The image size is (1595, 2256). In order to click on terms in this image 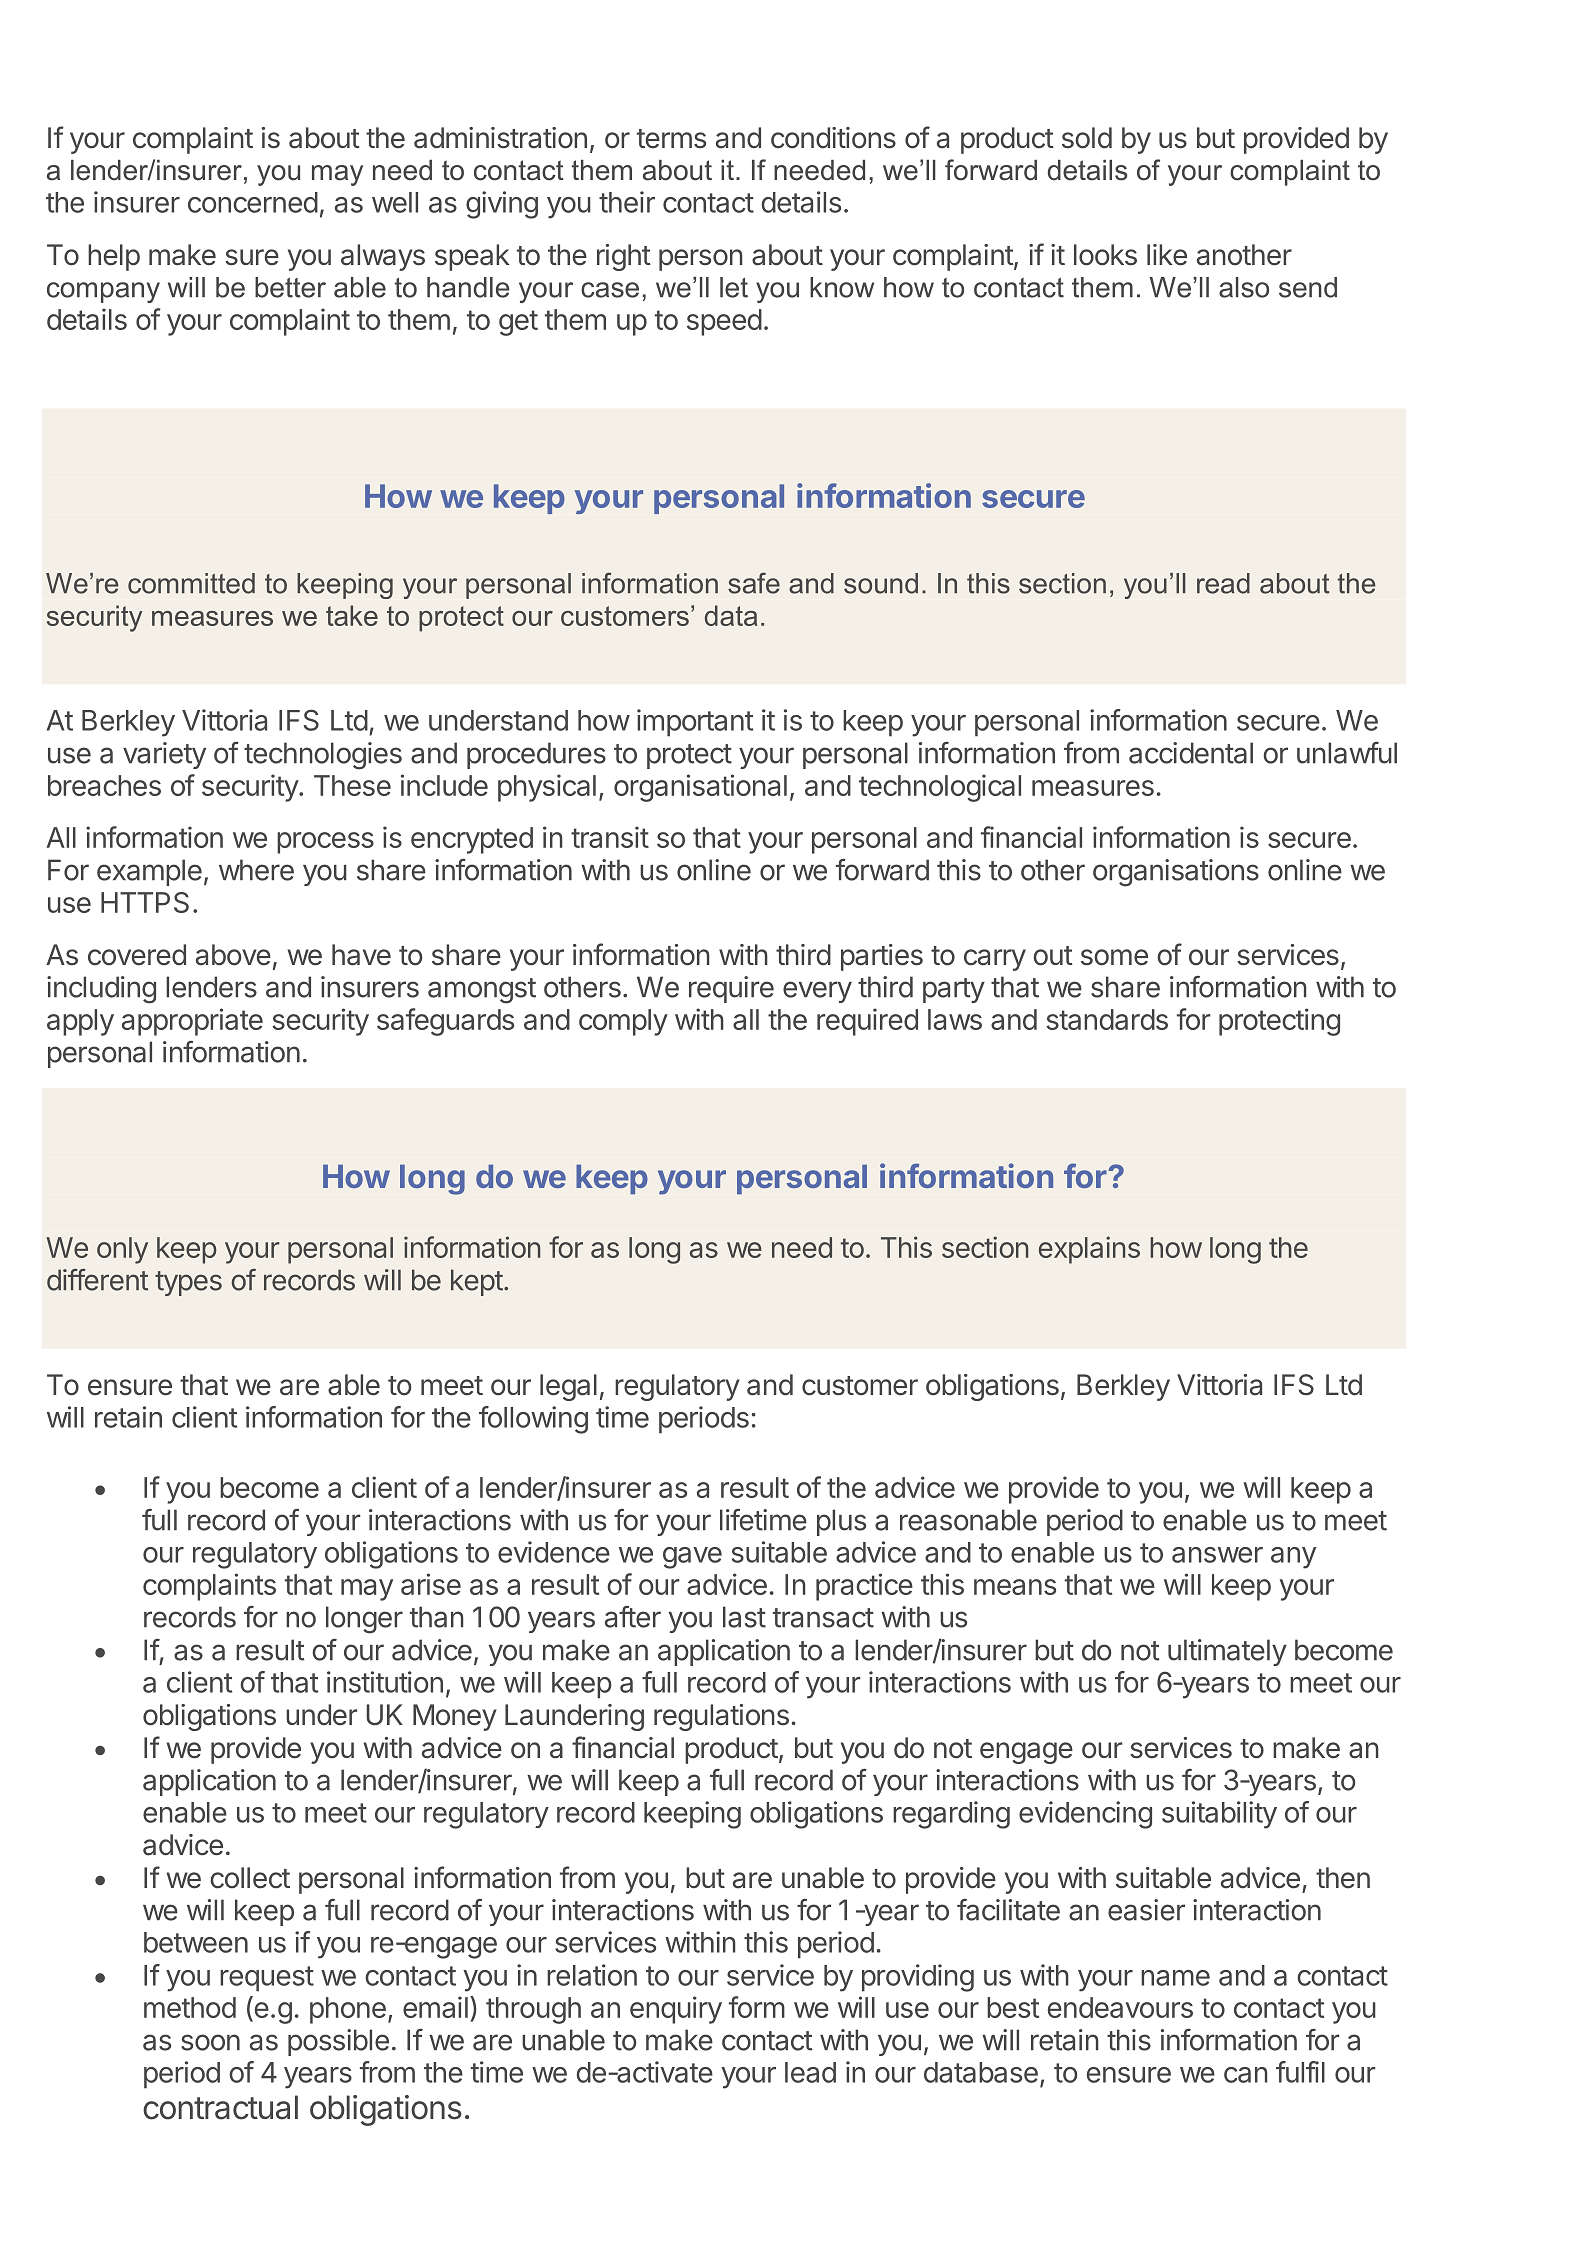, I will do `click(671, 139)`.
